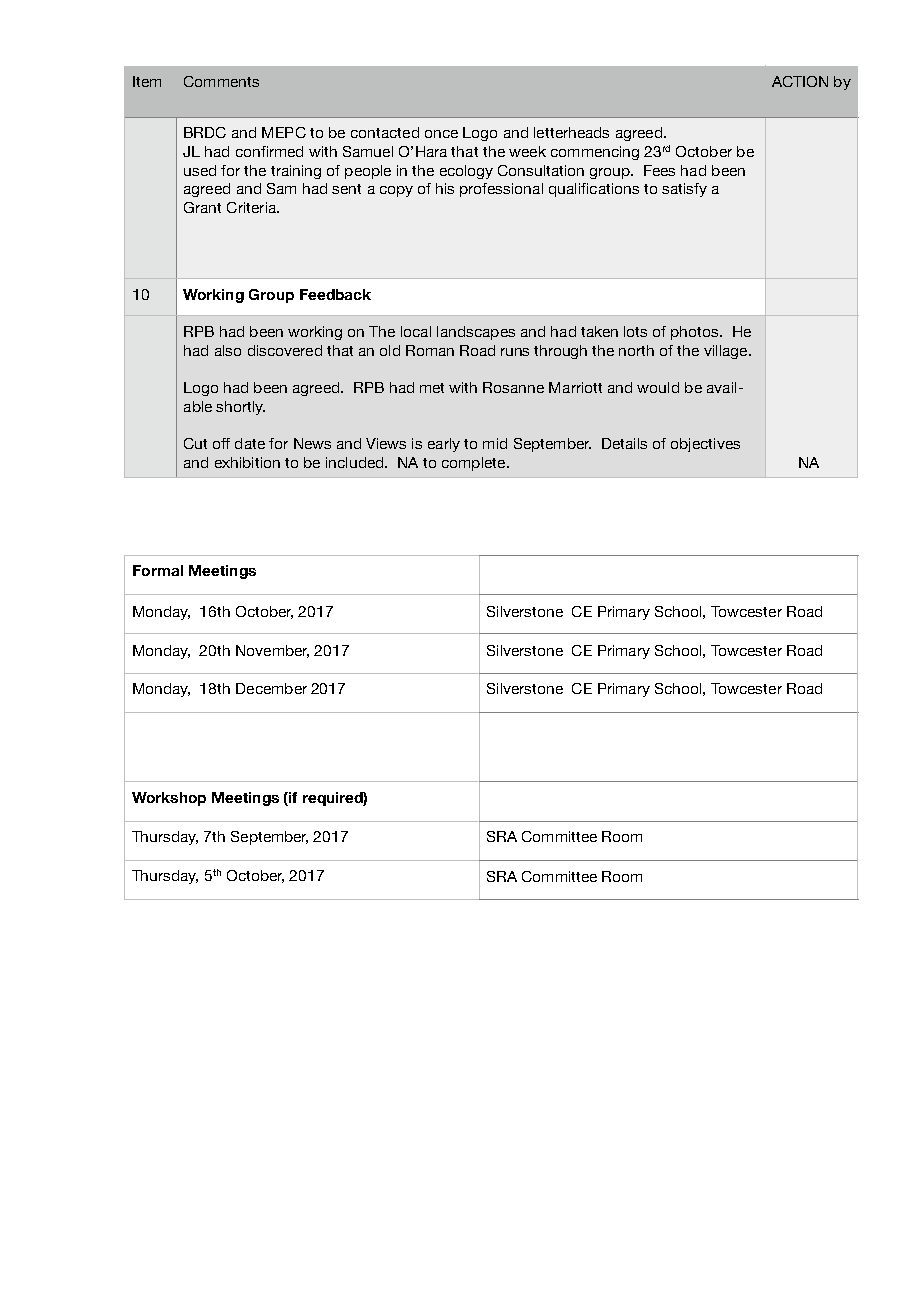 The width and height of the screenshot is (924, 1308). What do you see at coordinates (271, 688) in the screenshot?
I see `December` at bounding box center [271, 688].
